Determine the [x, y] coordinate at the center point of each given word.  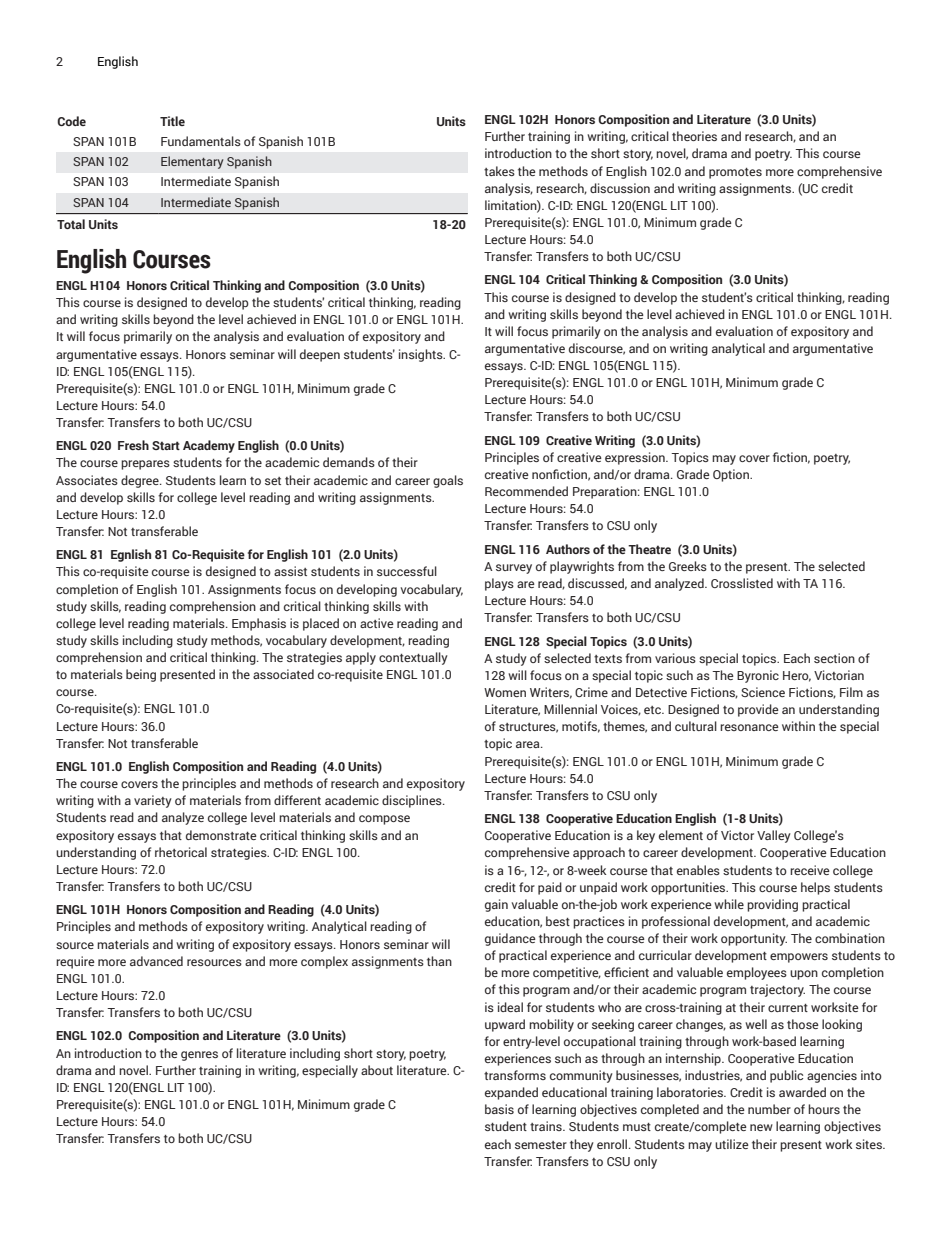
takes [499, 171]
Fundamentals [201, 141]
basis [499, 1109]
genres [199, 1056]
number [769, 1109]
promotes [735, 173]
